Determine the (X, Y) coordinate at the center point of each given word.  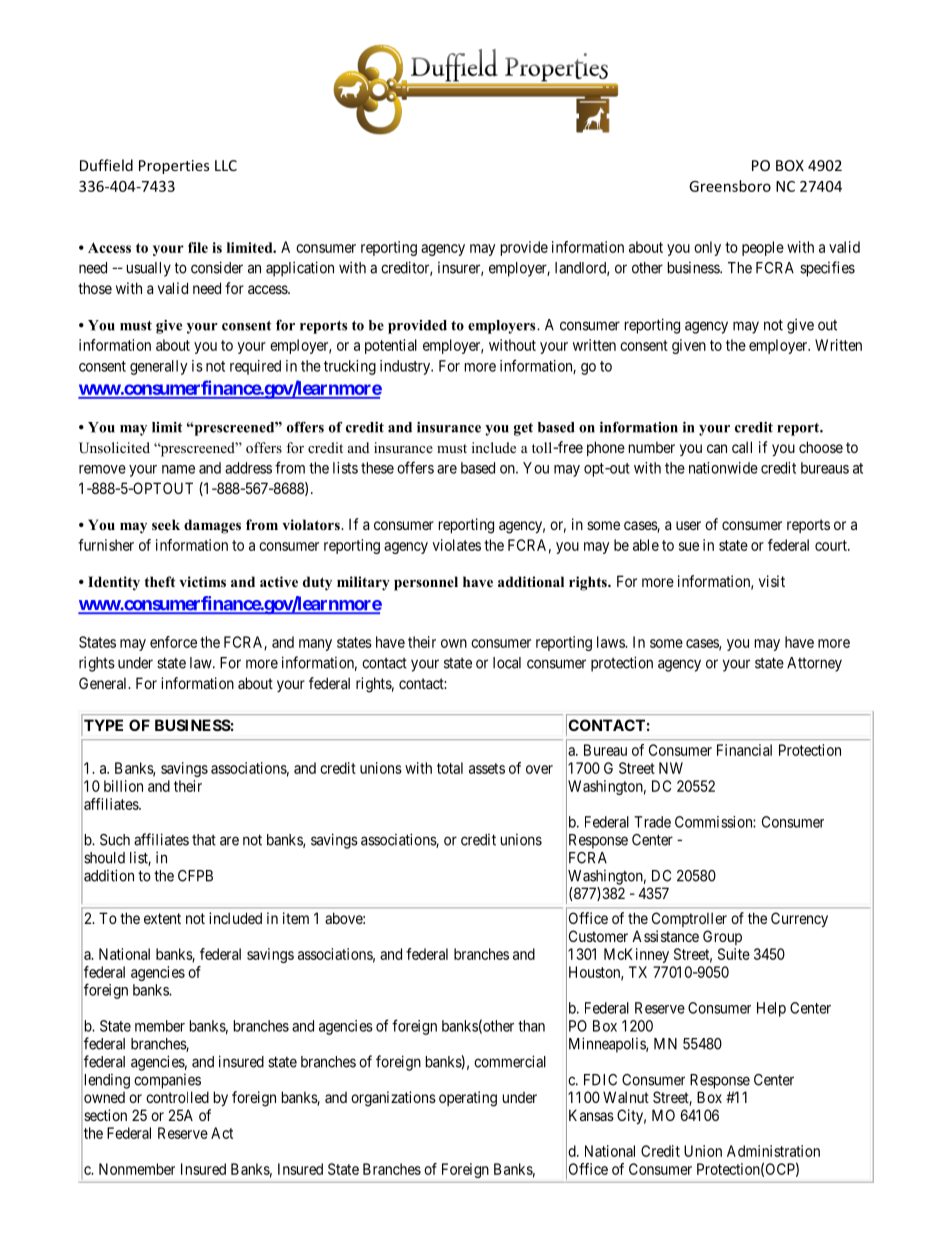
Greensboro (730, 186)
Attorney (814, 664)
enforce (173, 642)
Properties (174, 167)
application (300, 269)
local (507, 663)
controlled (177, 1097)
